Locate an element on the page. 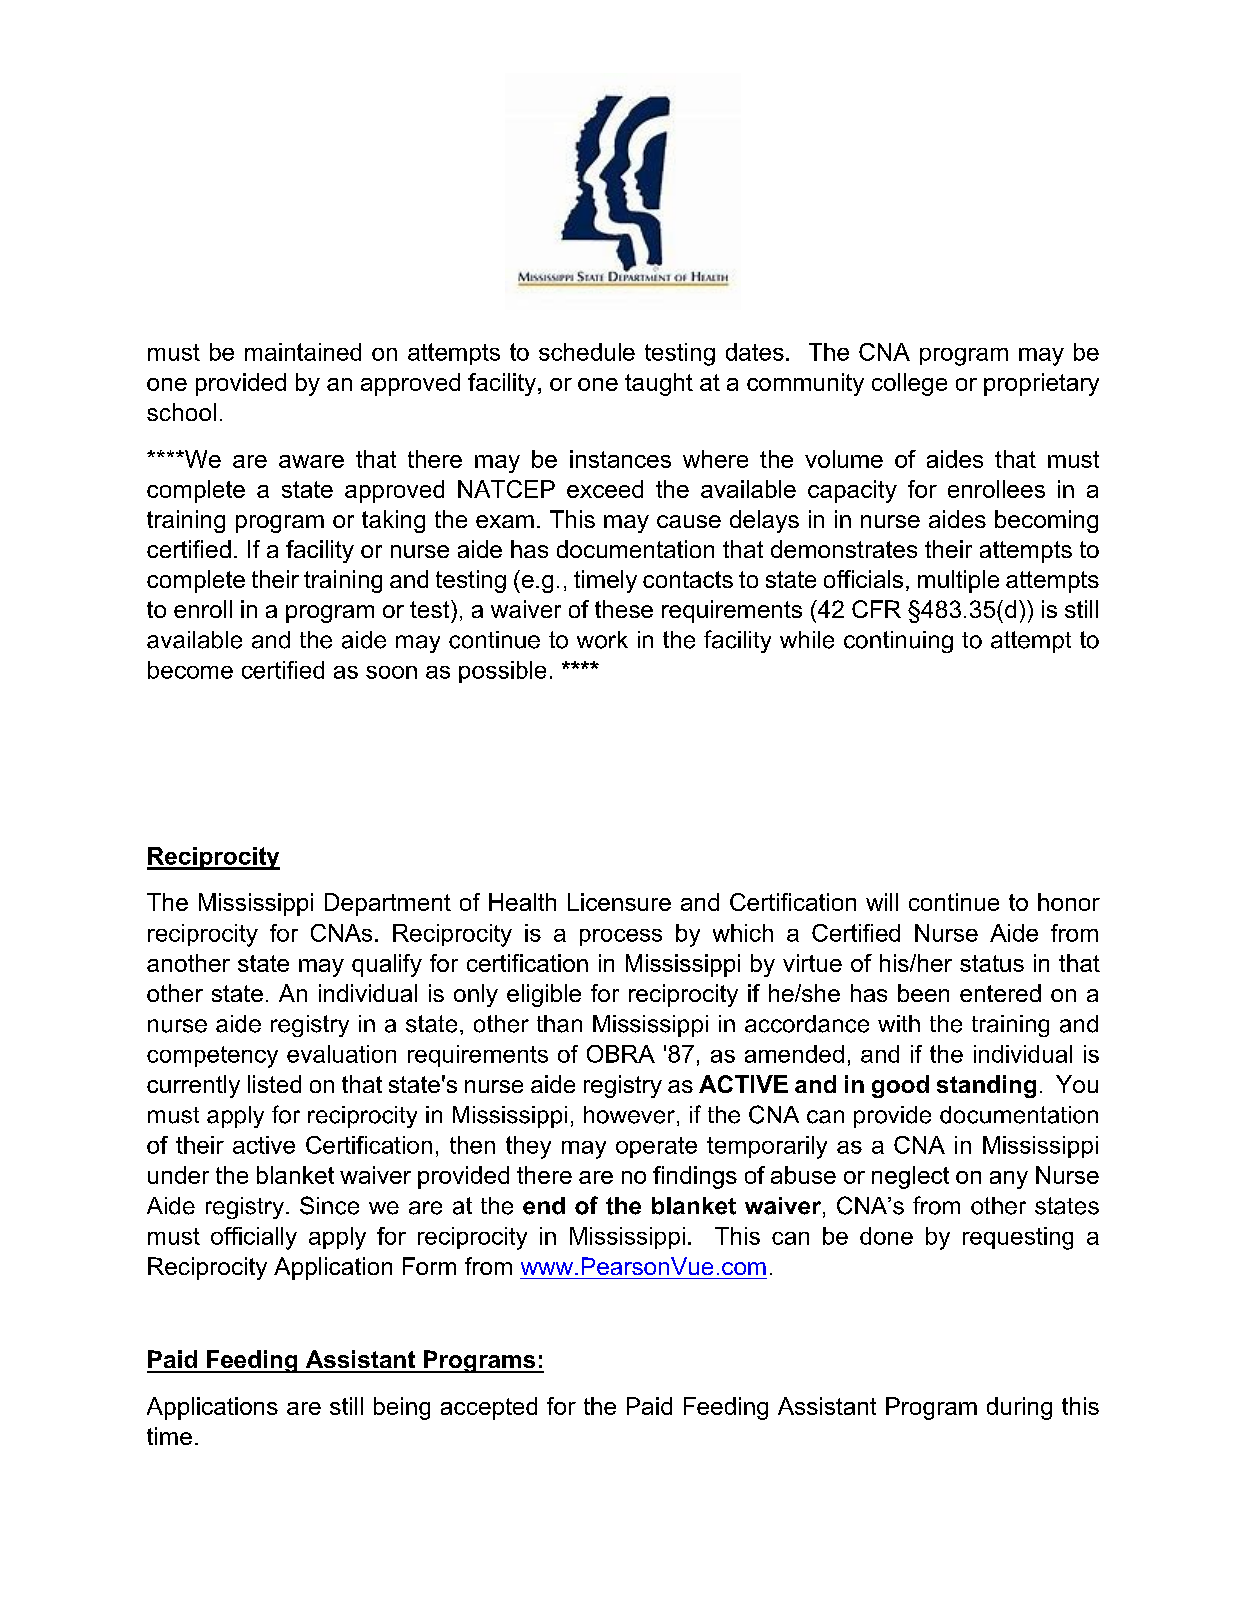  Department is located at coordinates (388, 904).
